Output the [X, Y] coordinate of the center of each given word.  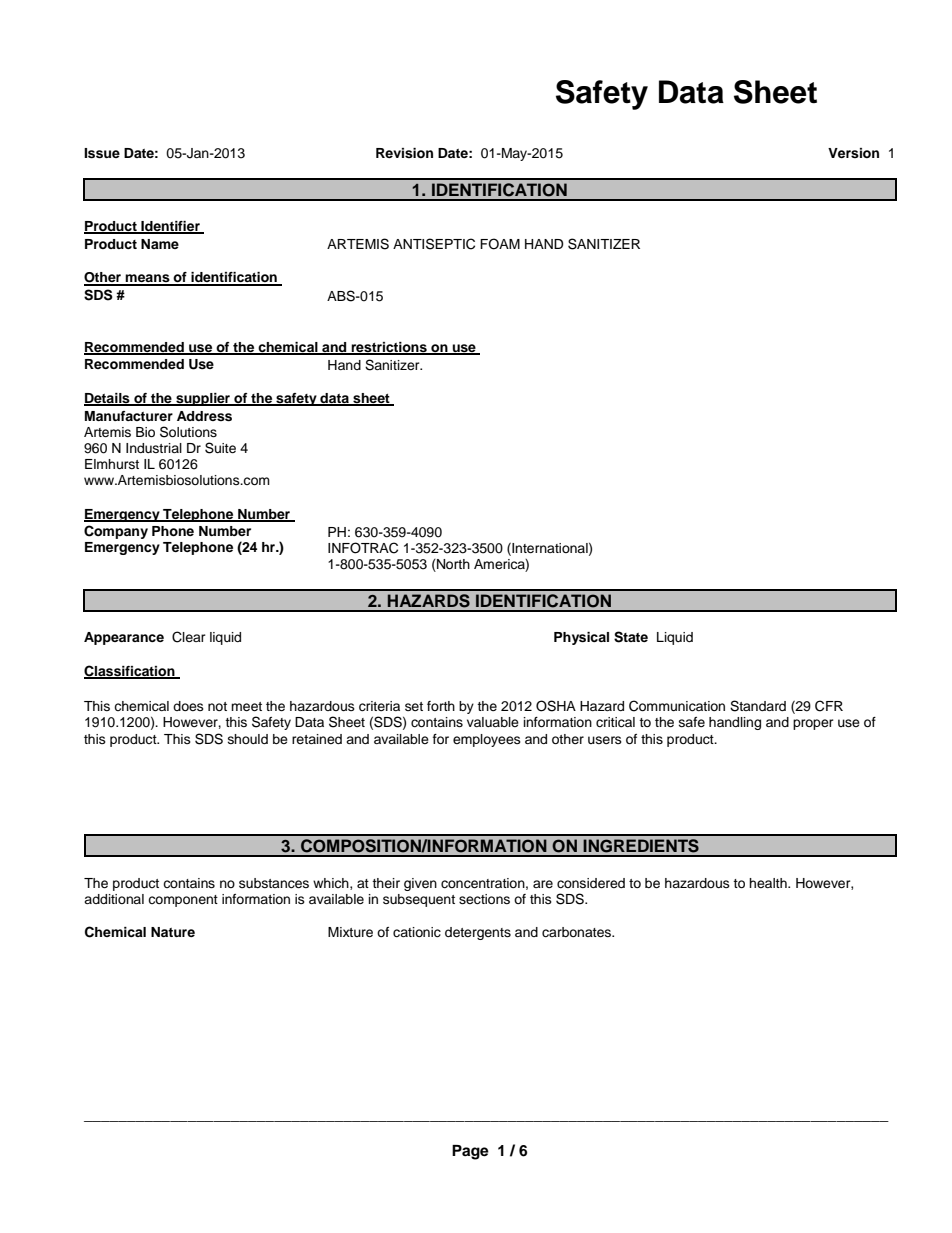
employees [487, 740]
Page [470, 1152]
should [248, 739]
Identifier [170, 227]
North [452, 565]
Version [853, 153]
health [769, 883]
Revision [404, 153]
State [631, 637]
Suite [220, 448]
